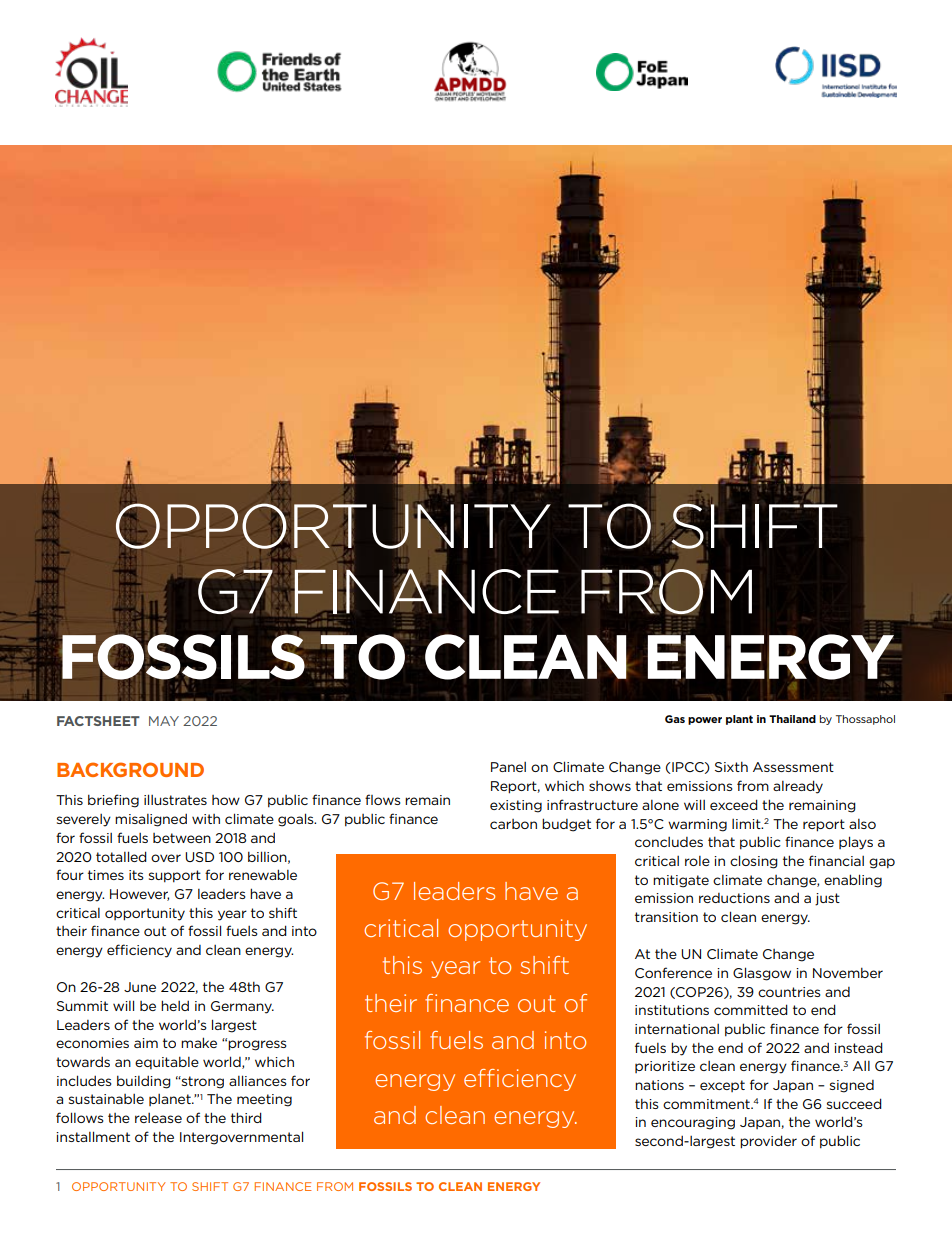 The height and width of the page is (1233, 952). Describe the element at coordinates (164, 721) in the page. I see `MAY` at that location.
